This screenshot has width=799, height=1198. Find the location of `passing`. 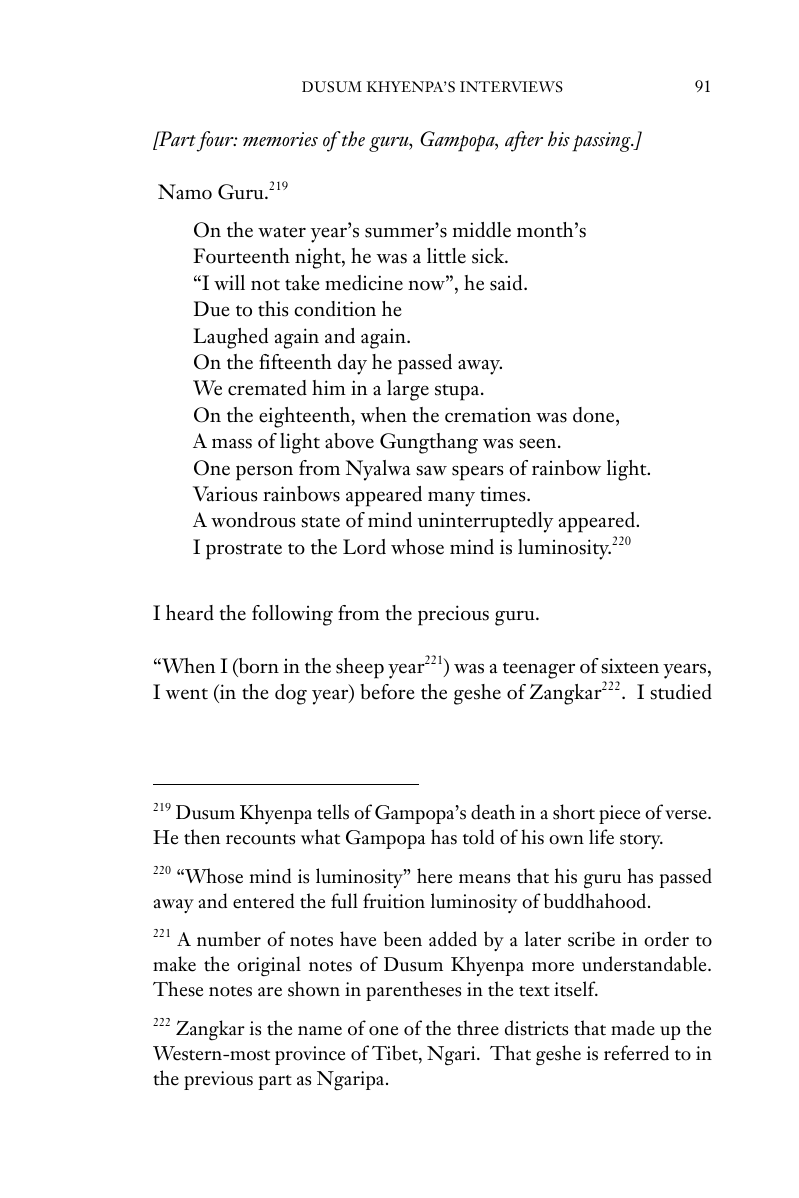

passing is located at coordinates (602, 142).
